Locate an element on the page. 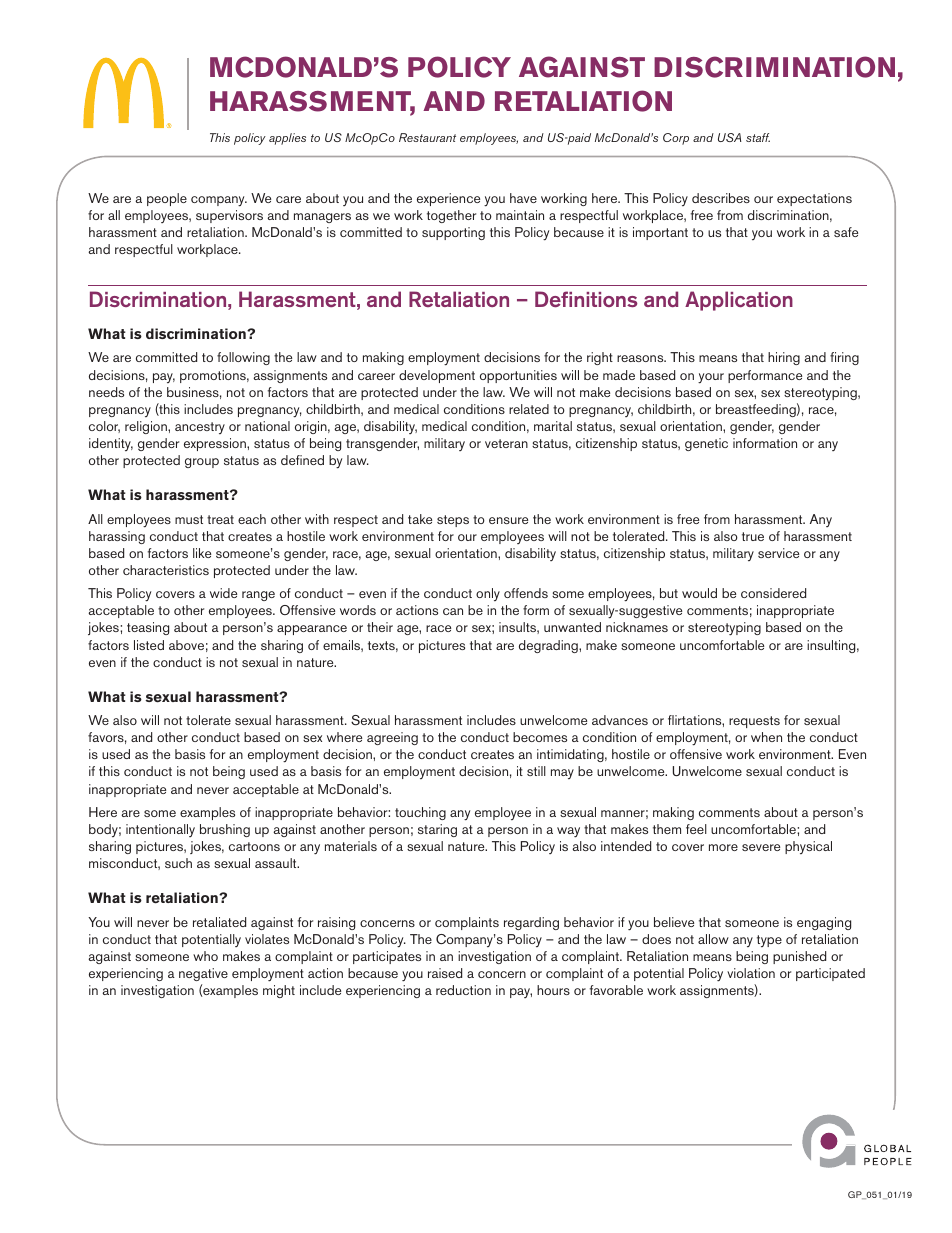 The image size is (952, 1233). like is located at coordinates (202, 553).
